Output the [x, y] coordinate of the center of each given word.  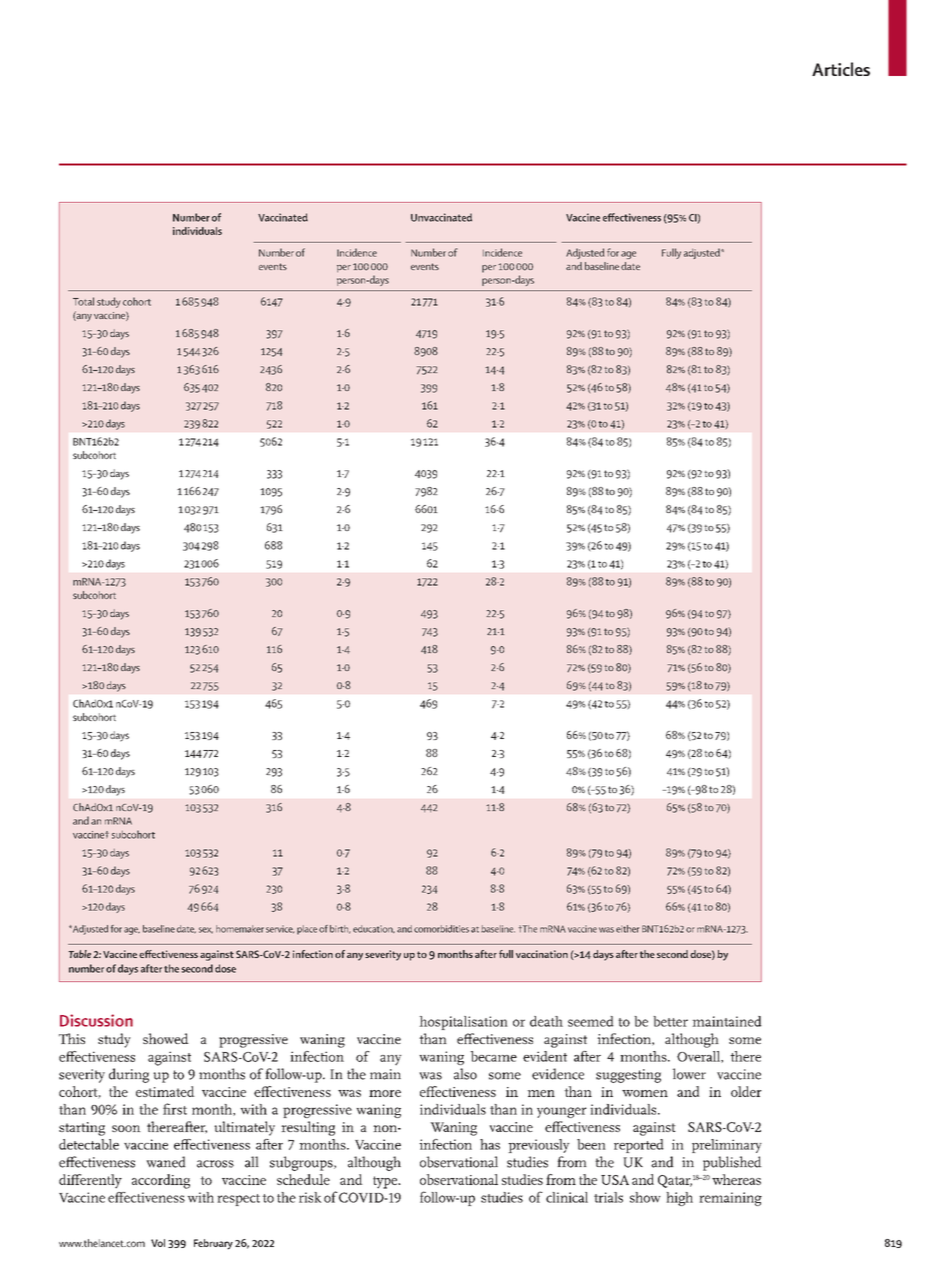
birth [340, 929]
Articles [841, 69]
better [671, 1021]
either [628, 929]
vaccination [542, 954]
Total [83, 301]
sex [206, 930]
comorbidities [441, 929]
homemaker [240, 929]
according [161, 1181]
